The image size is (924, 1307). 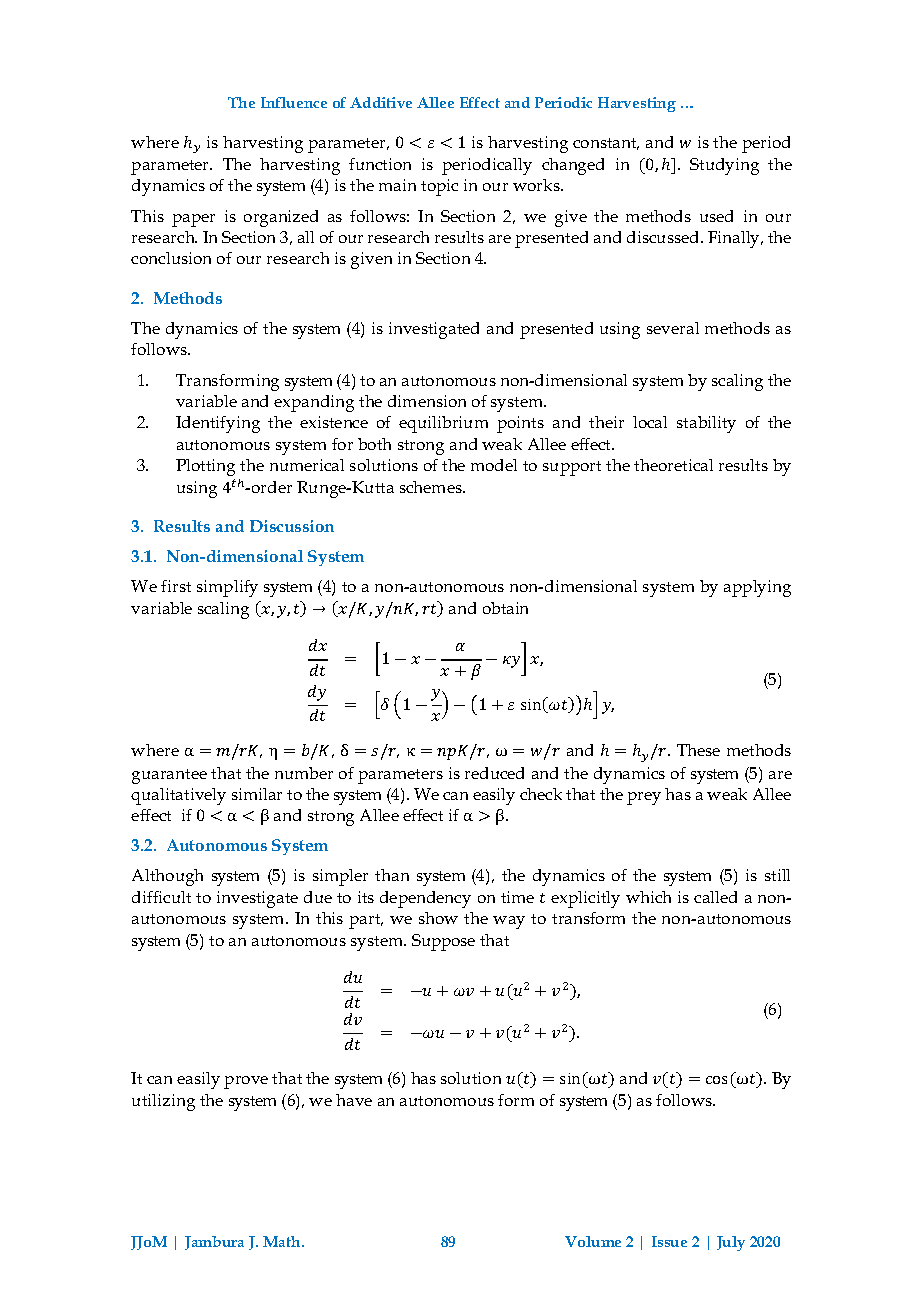 What do you see at coordinates (724, 166) in the document?
I see `Studying` at bounding box center [724, 166].
